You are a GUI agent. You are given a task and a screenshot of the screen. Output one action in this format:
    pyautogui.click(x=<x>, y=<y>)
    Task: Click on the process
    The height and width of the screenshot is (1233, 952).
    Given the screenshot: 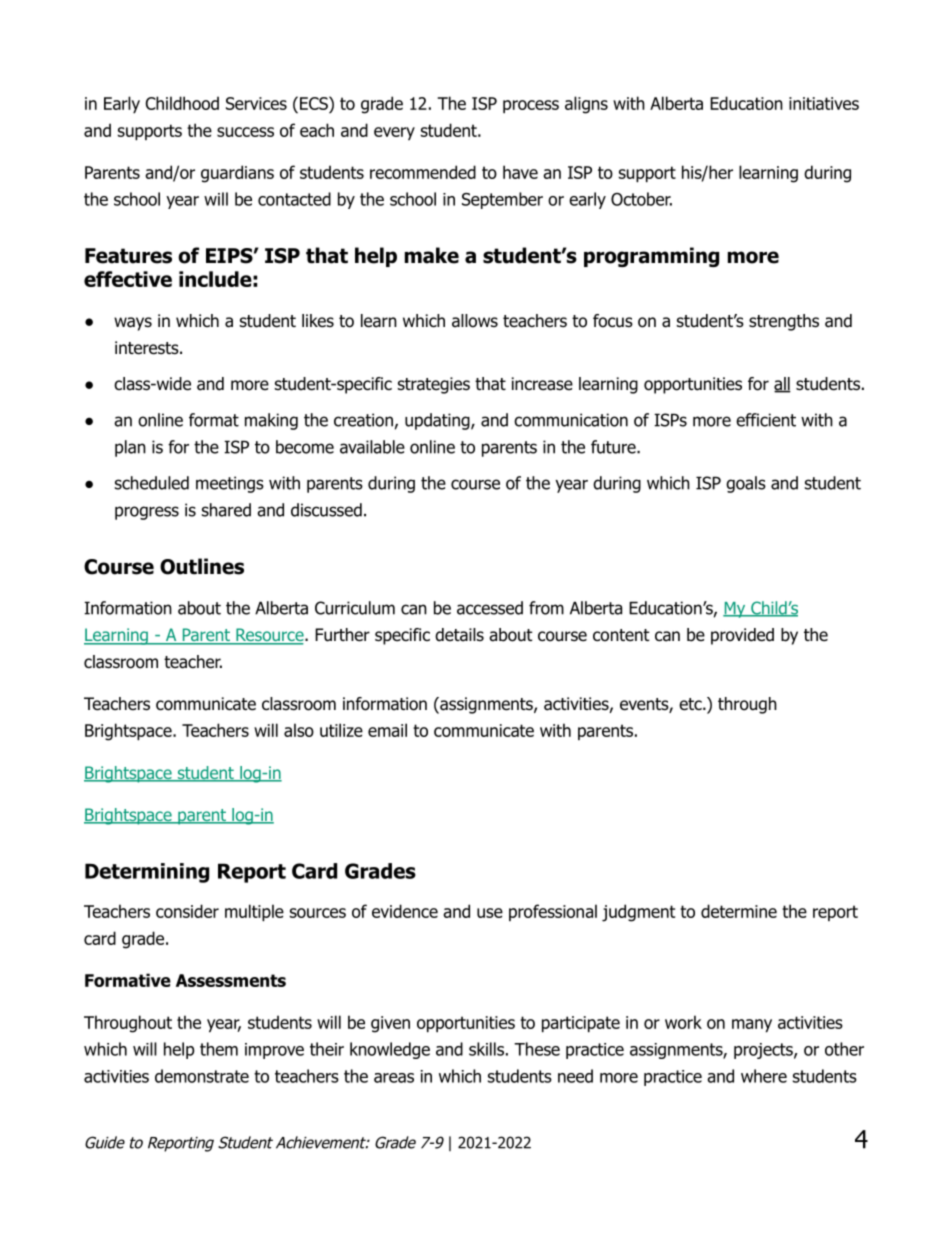 What is the action you would take?
    pyautogui.click(x=531, y=106)
